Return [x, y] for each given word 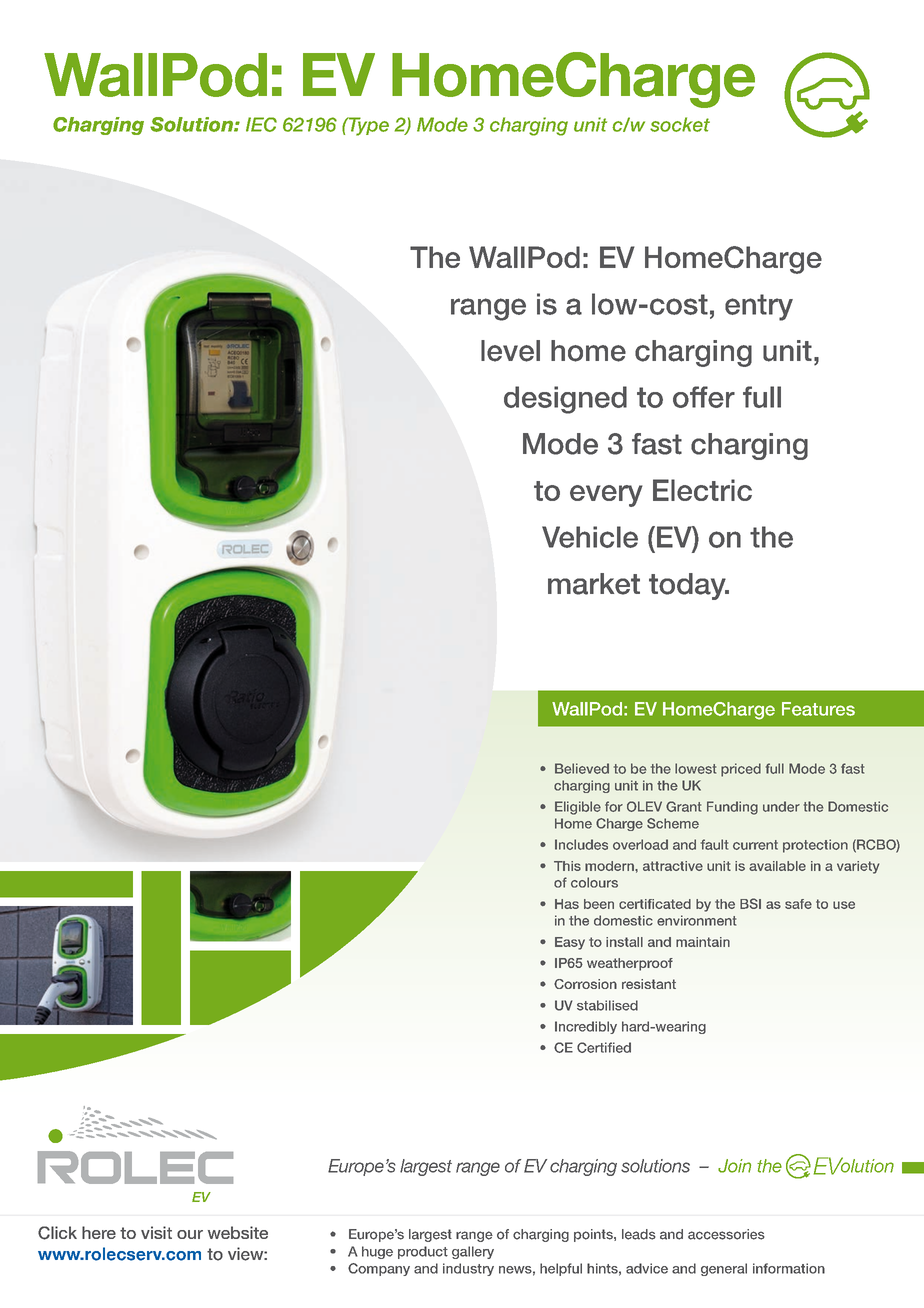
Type [367, 126]
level [510, 351]
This [567, 866]
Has [567, 904]
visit [156, 1232]
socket [680, 124]
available [777, 866]
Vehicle [590, 537]
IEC [261, 124]
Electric [702, 490]
